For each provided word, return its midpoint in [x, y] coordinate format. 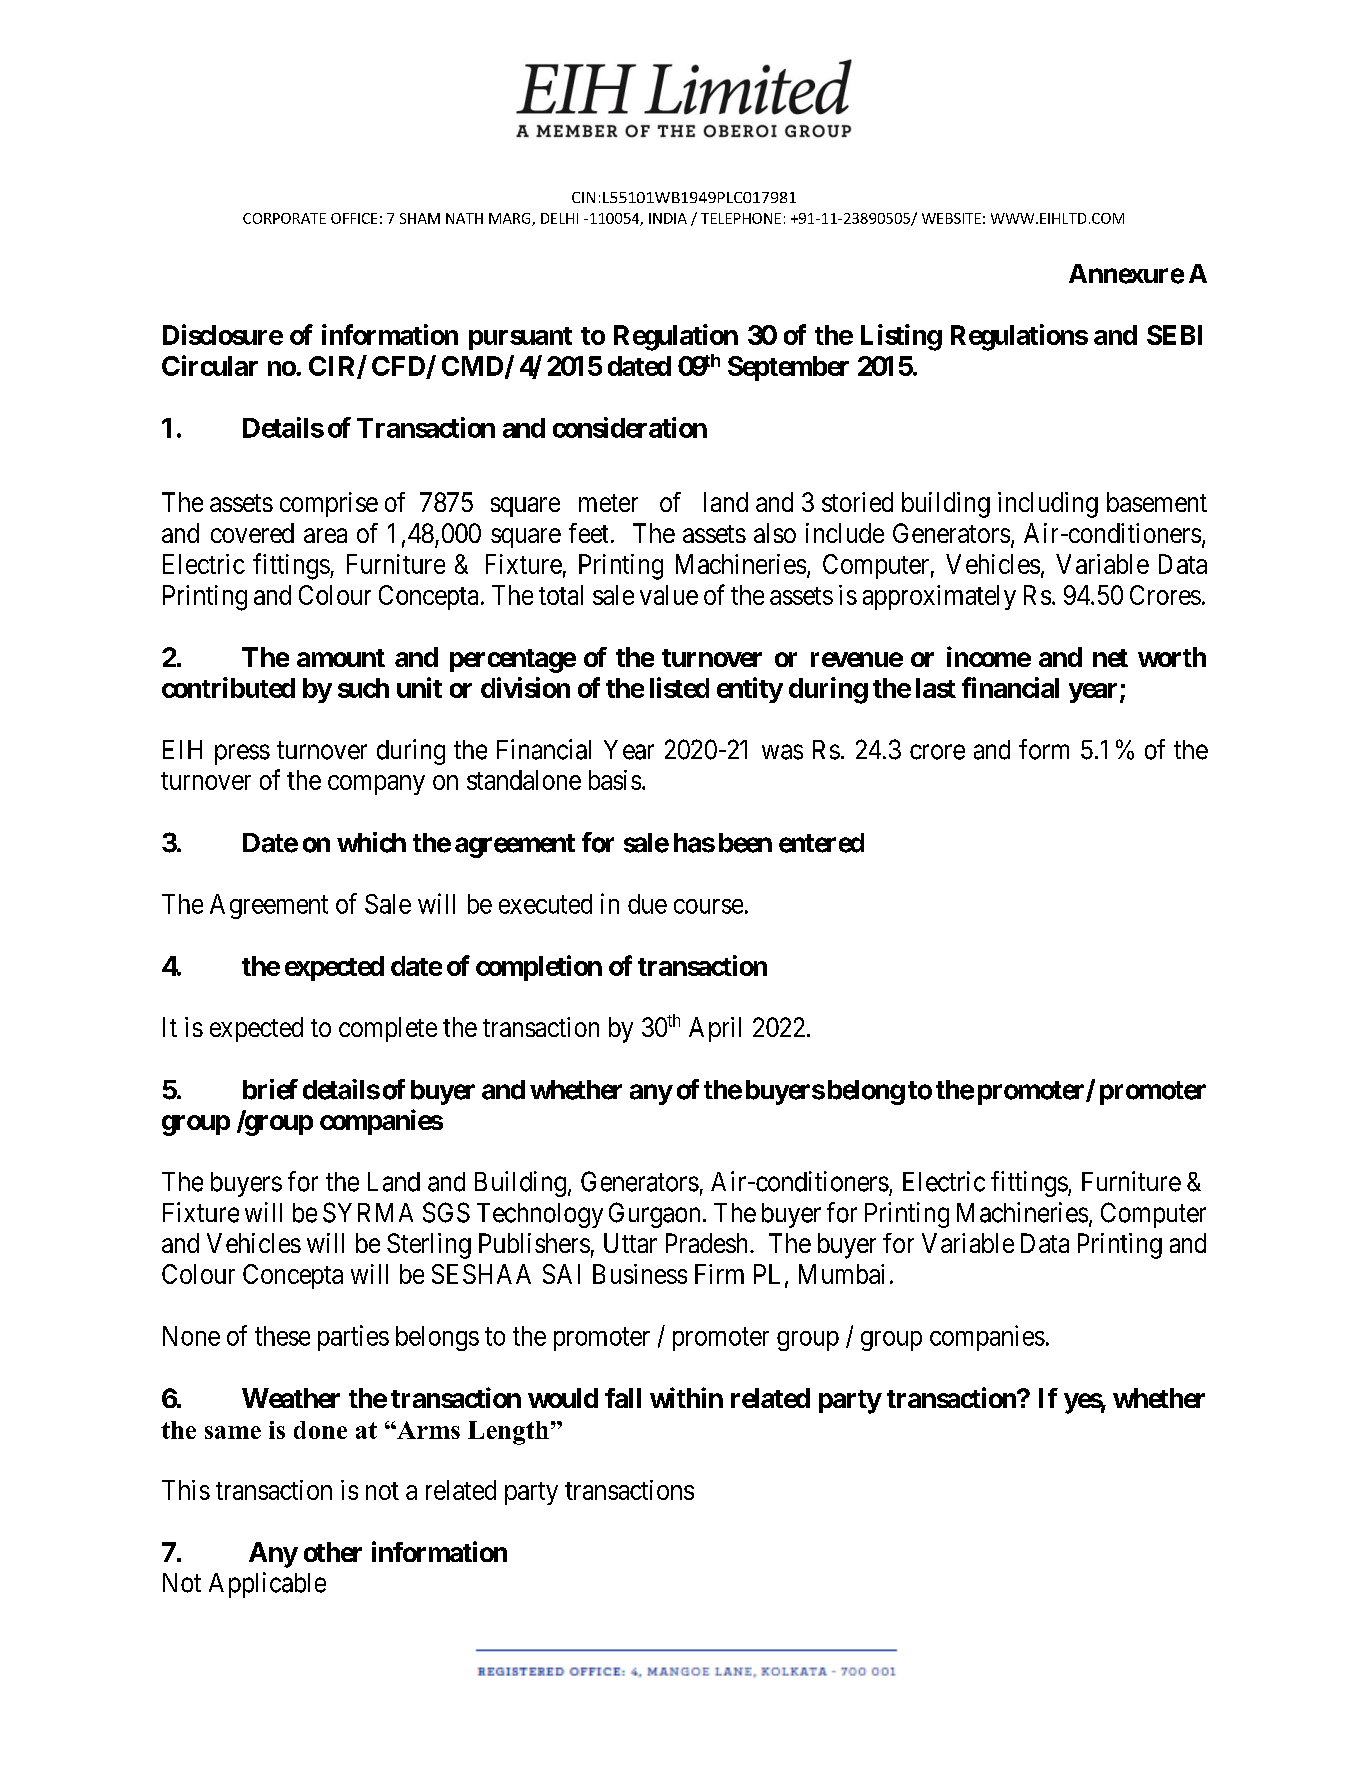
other [333, 1552]
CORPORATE [284, 218]
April [715, 1029]
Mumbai [841, 1274]
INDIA [668, 218]
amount [341, 658]
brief [270, 1089]
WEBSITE [951, 218]
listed [679, 687]
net [1110, 658]
